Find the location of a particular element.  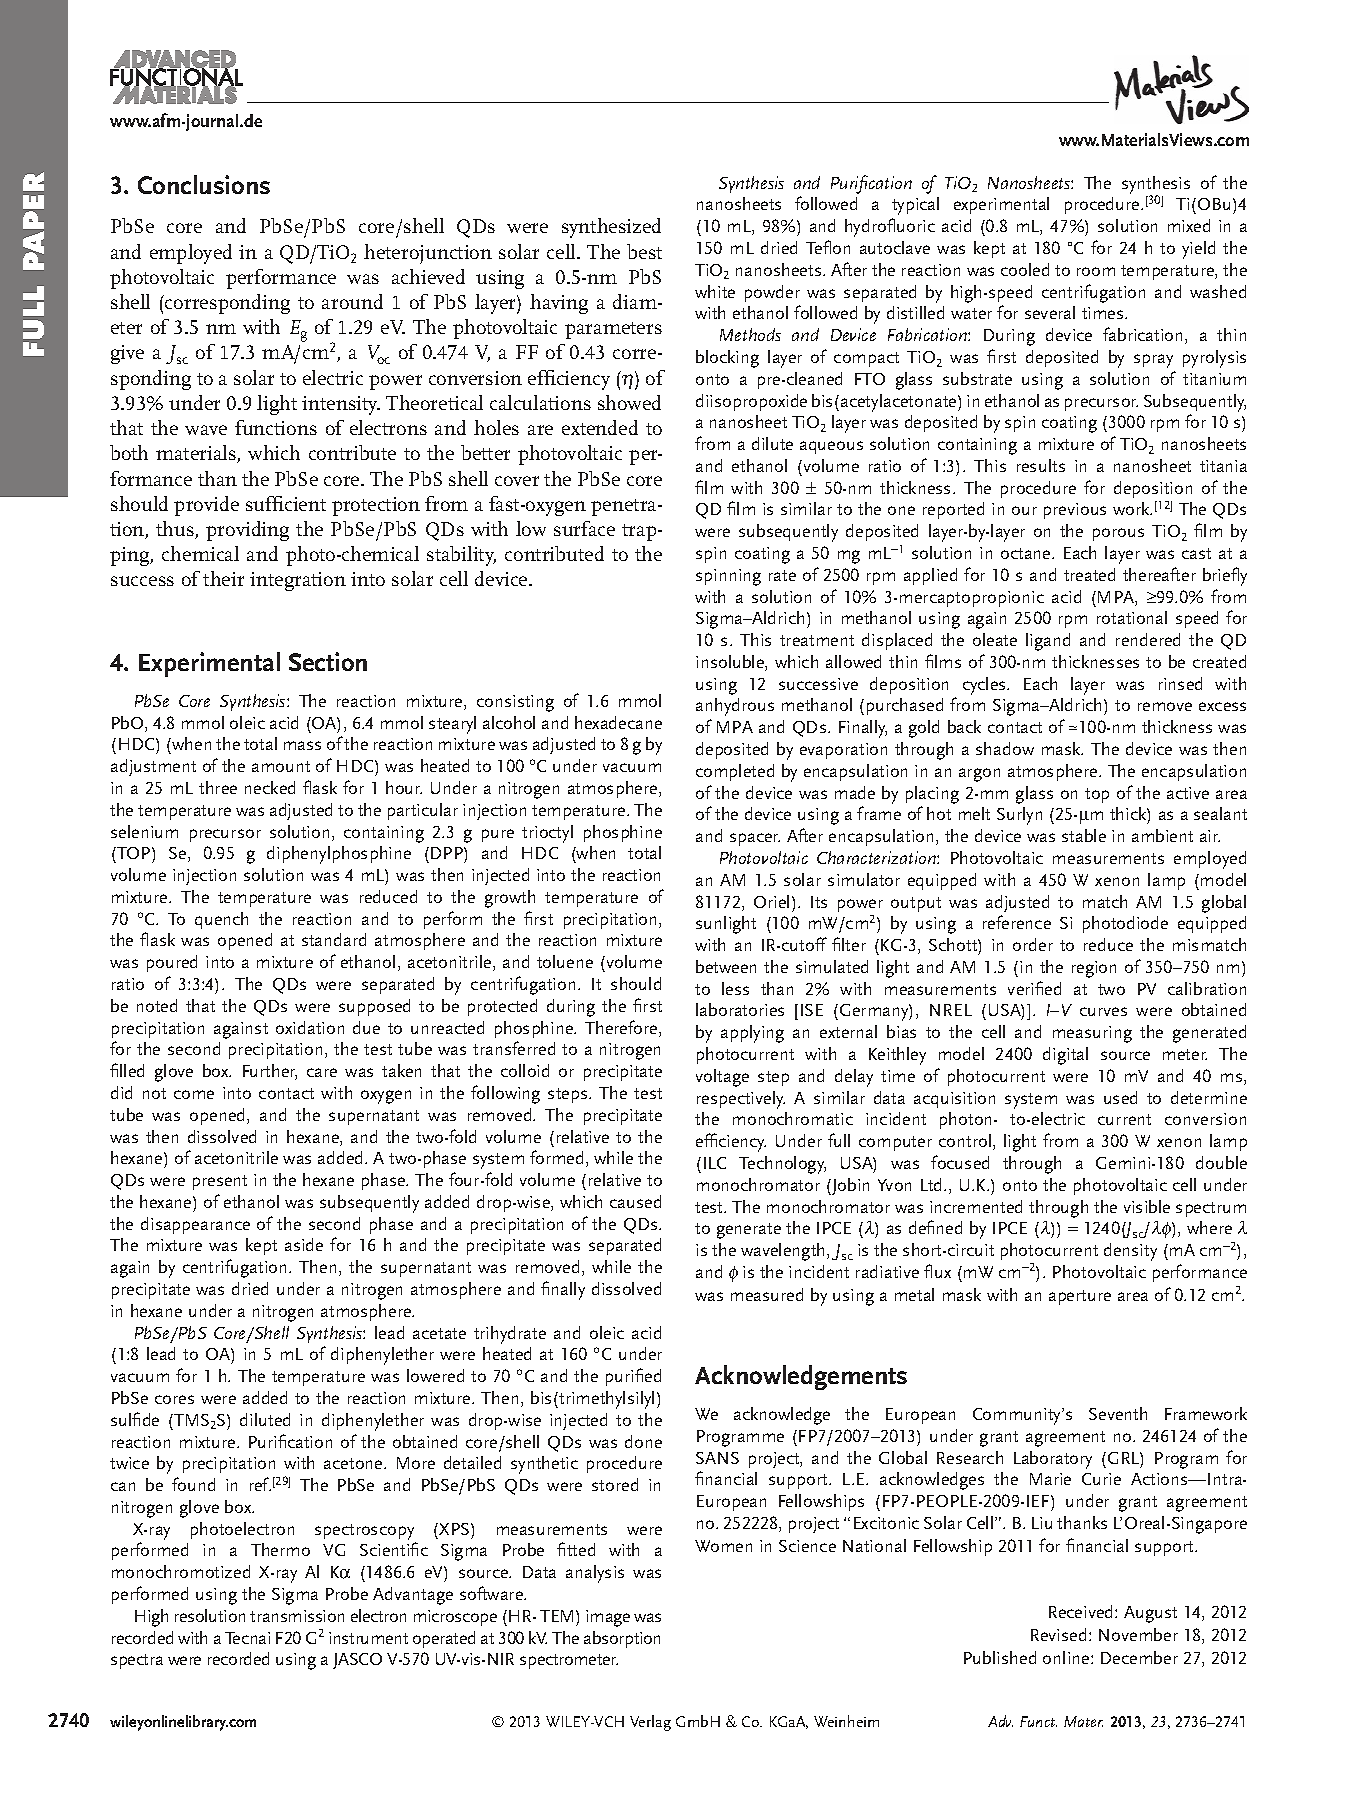

December is located at coordinates (1139, 1657).
